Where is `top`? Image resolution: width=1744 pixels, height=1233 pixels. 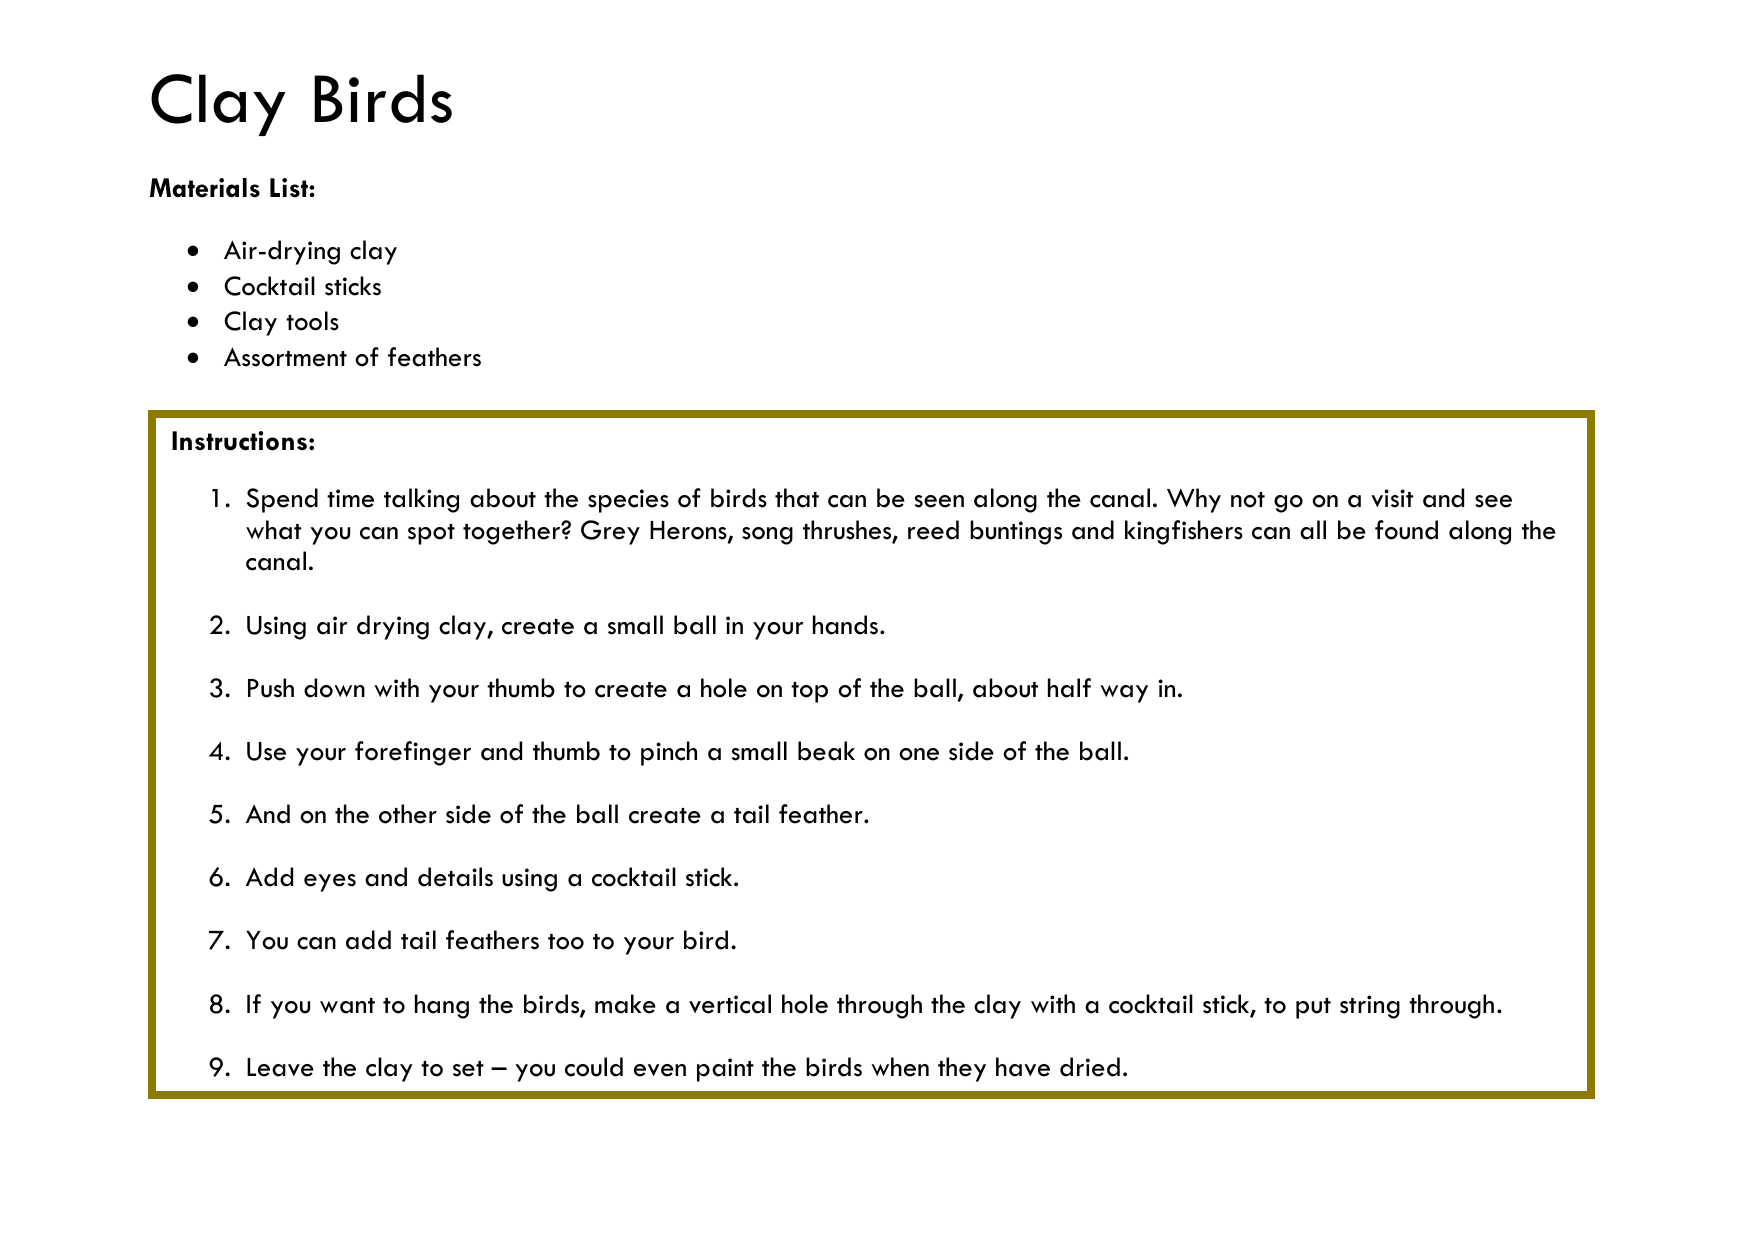 top is located at coordinates (809, 692).
